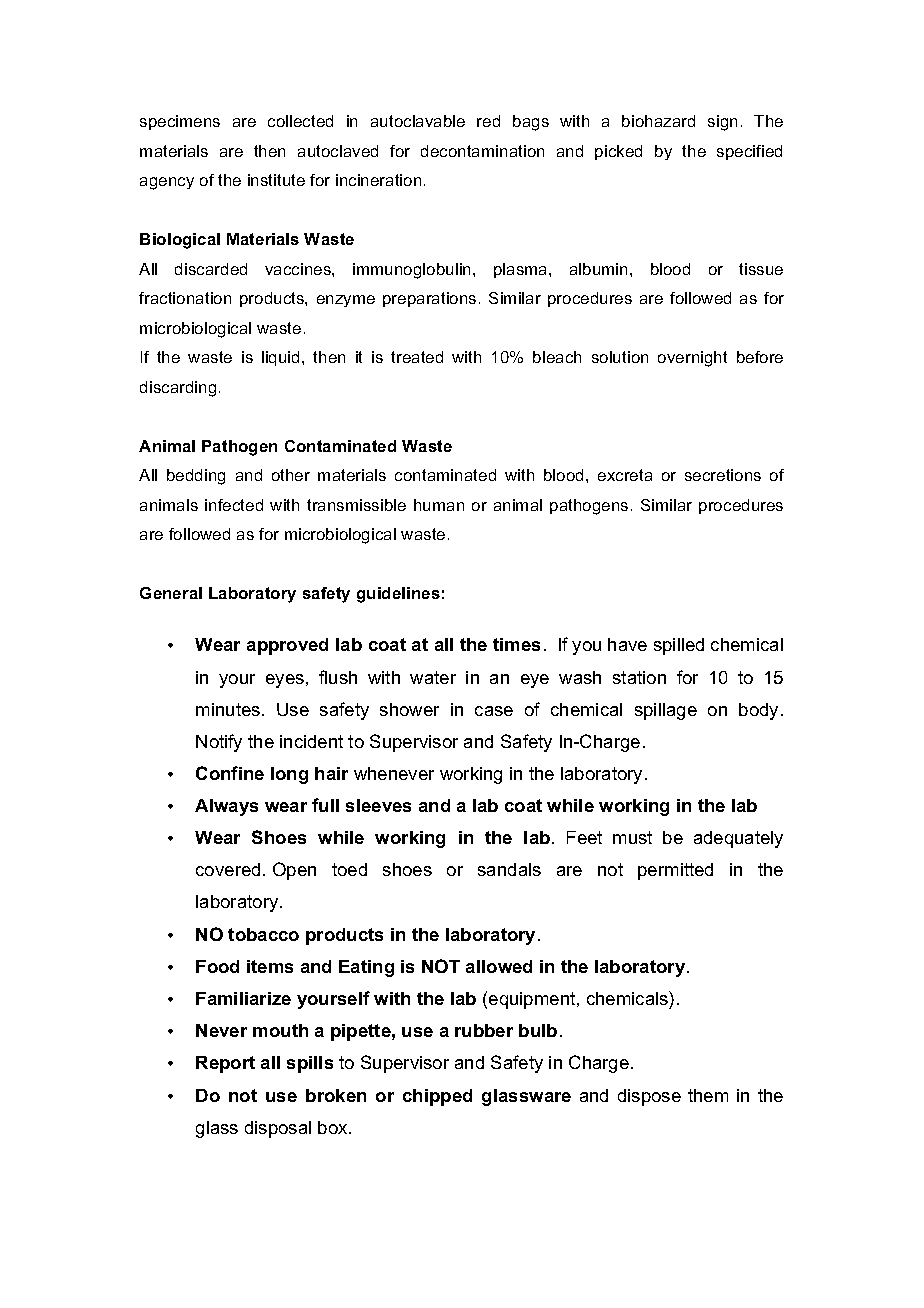 Image resolution: width=924 pixels, height=1308 pixels. I want to click on Report, so click(225, 1064).
